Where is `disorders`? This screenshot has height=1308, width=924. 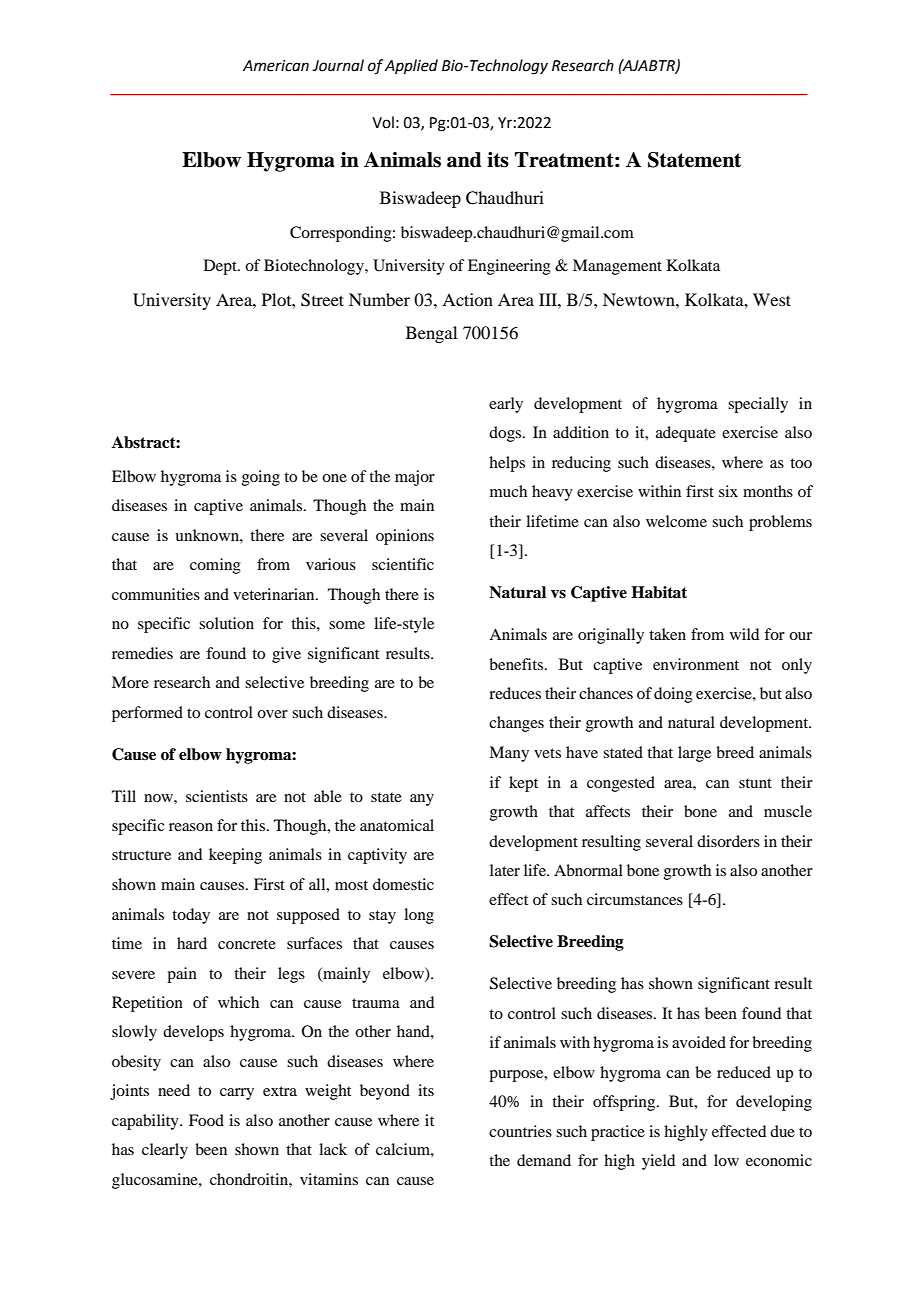
disorders is located at coordinates (728, 841).
